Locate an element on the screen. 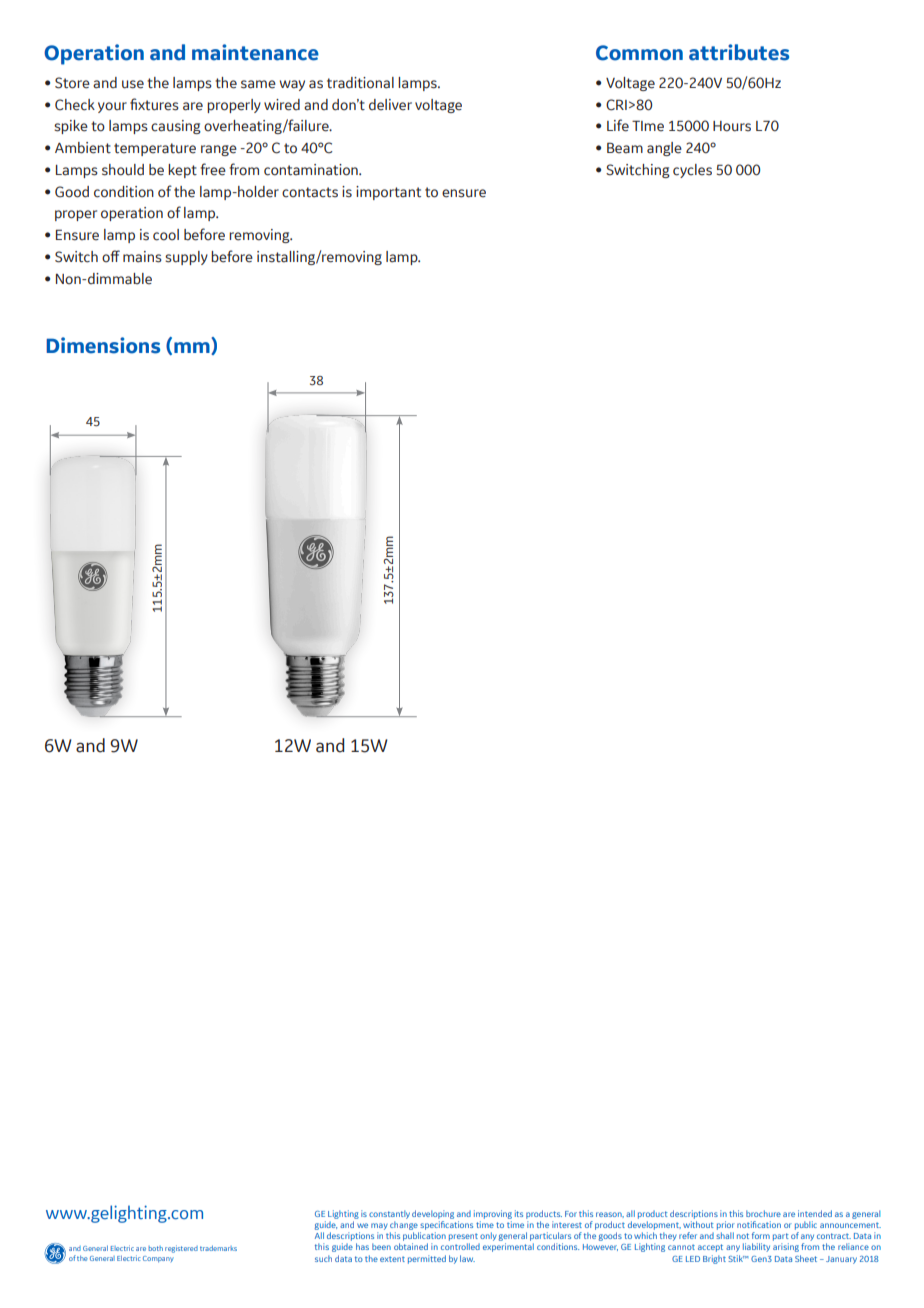 This screenshot has width=924, height=1308. specifications is located at coordinates (446, 1225).
